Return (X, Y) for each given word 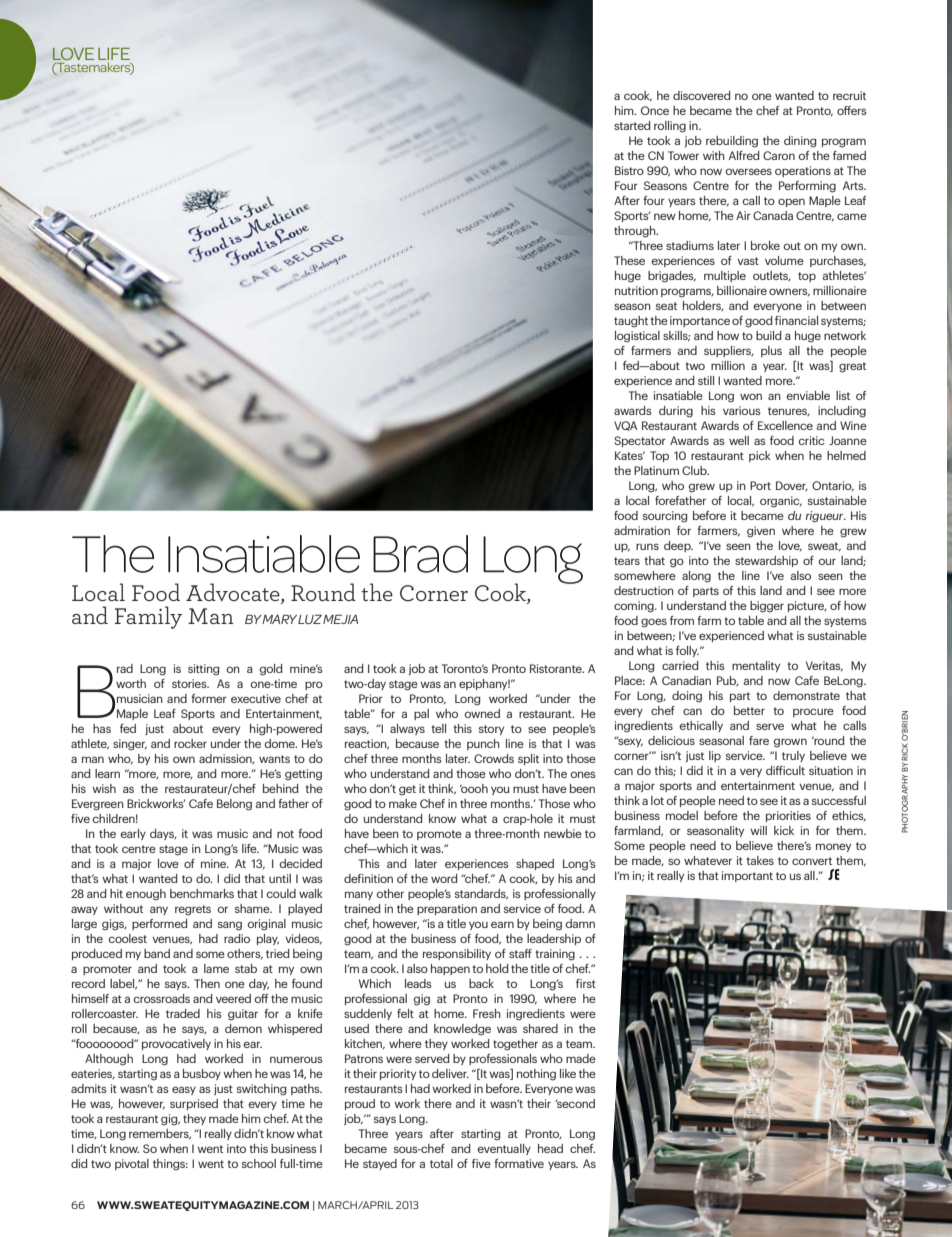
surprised (194, 1104)
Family (148, 617)
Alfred (744, 155)
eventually (504, 1149)
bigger (767, 607)
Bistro (629, 170)
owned (482, 713)
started (632, 125)
